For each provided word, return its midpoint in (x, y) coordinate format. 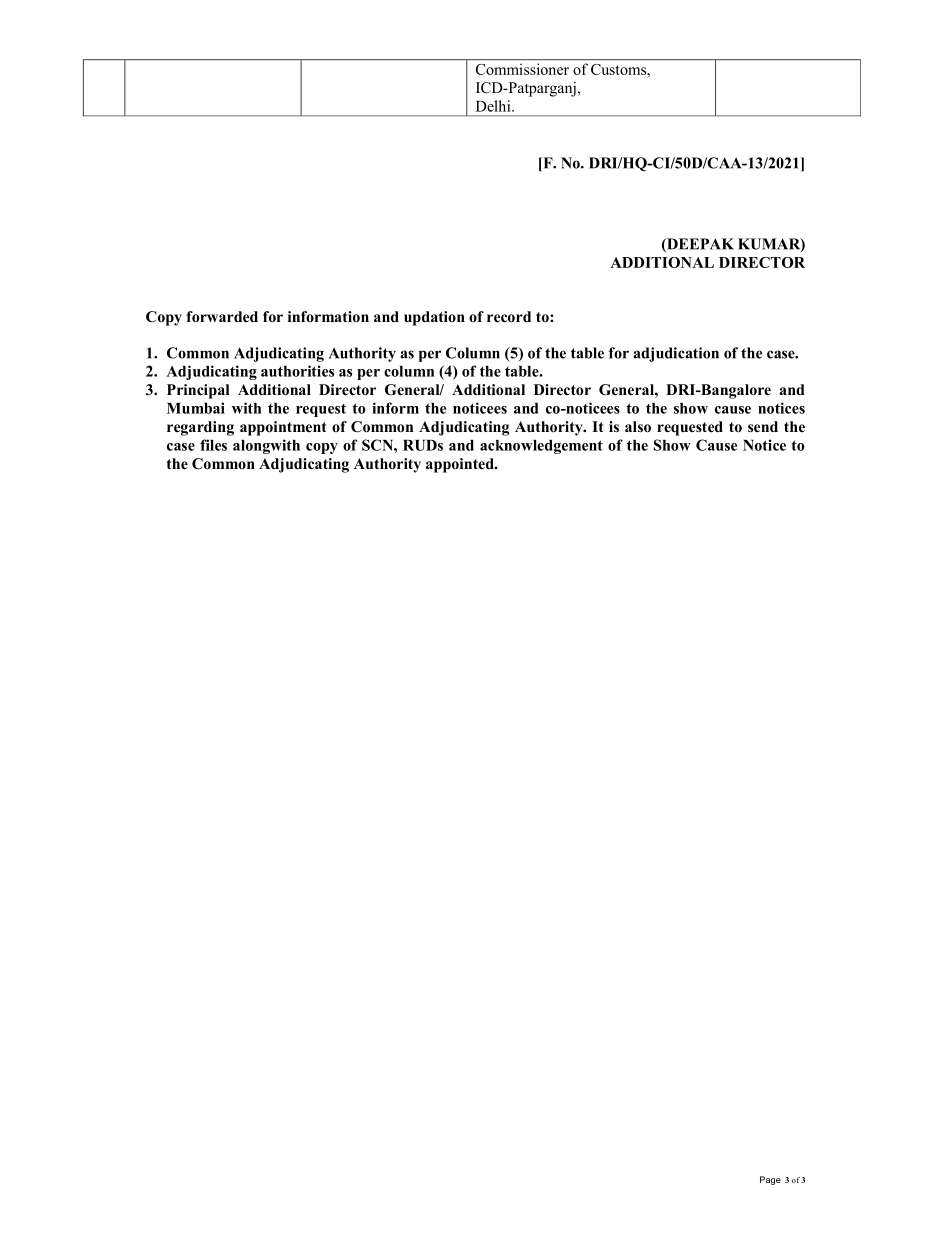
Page (770, 1180)
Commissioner (522, 69)
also (638, 427)
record (509, 316)
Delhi (494, 106)
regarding (200, 428)
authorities (297, 371)
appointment (283, 428)
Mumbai (196, 408)
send (763, 426)
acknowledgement (541, 447)
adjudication (676, 354)
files (213, 445)
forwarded (222, 316)
